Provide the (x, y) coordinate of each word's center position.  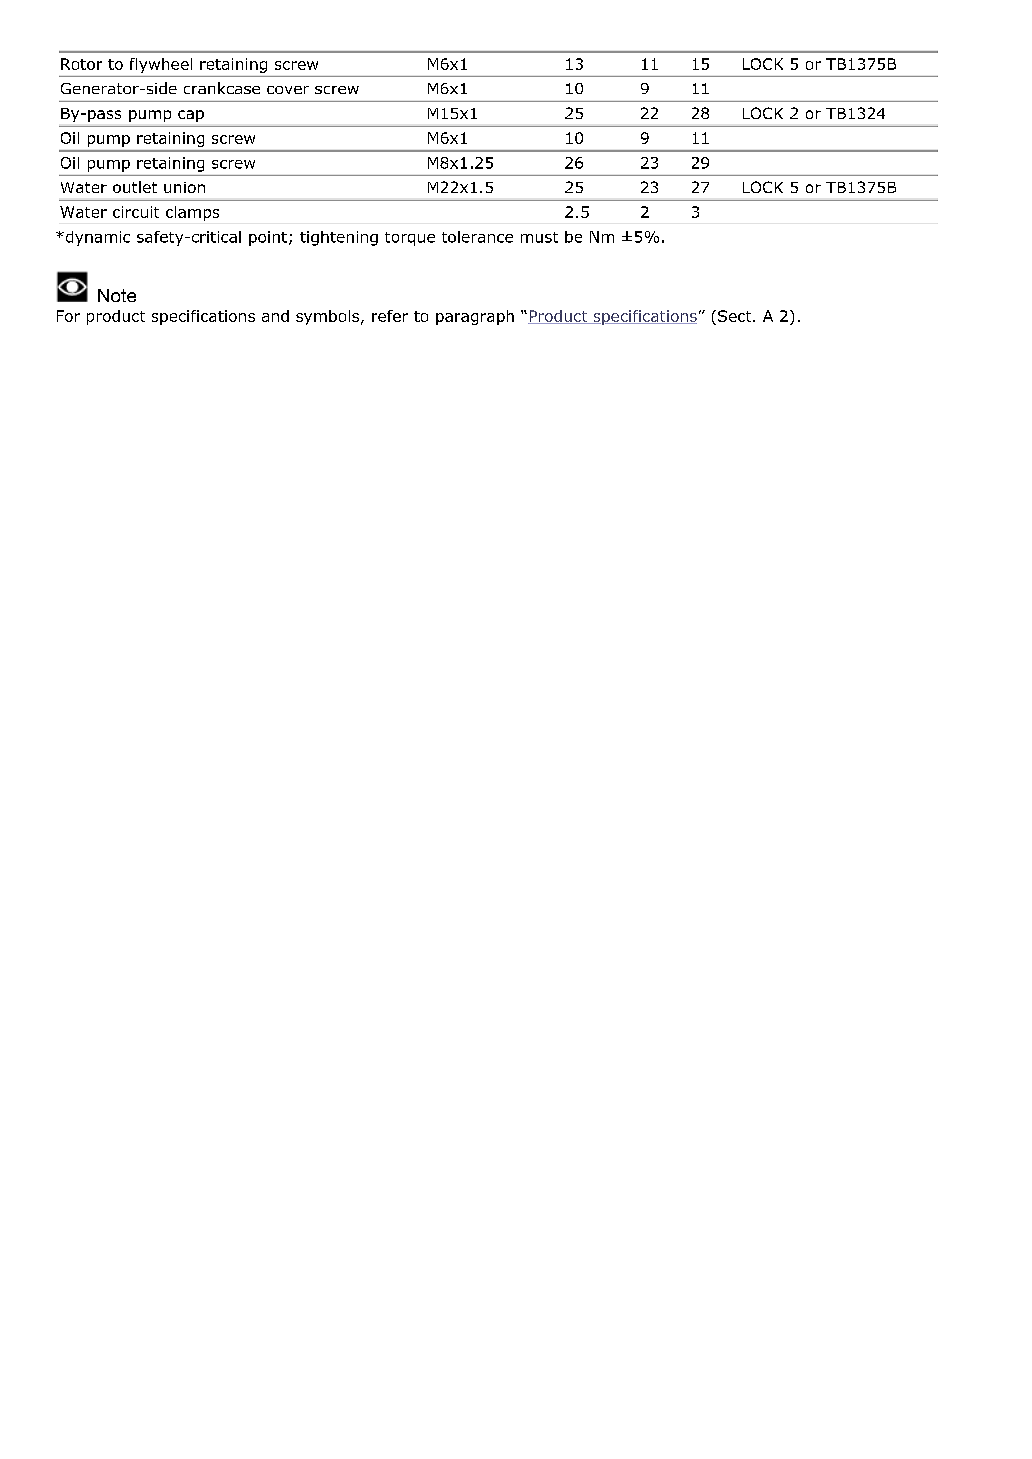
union (184, 187)
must (539, 237)
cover (288, 90)
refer (390, 316)
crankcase (222, 88)
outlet (135, 187)
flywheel (161, 65)
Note (117, 295)
